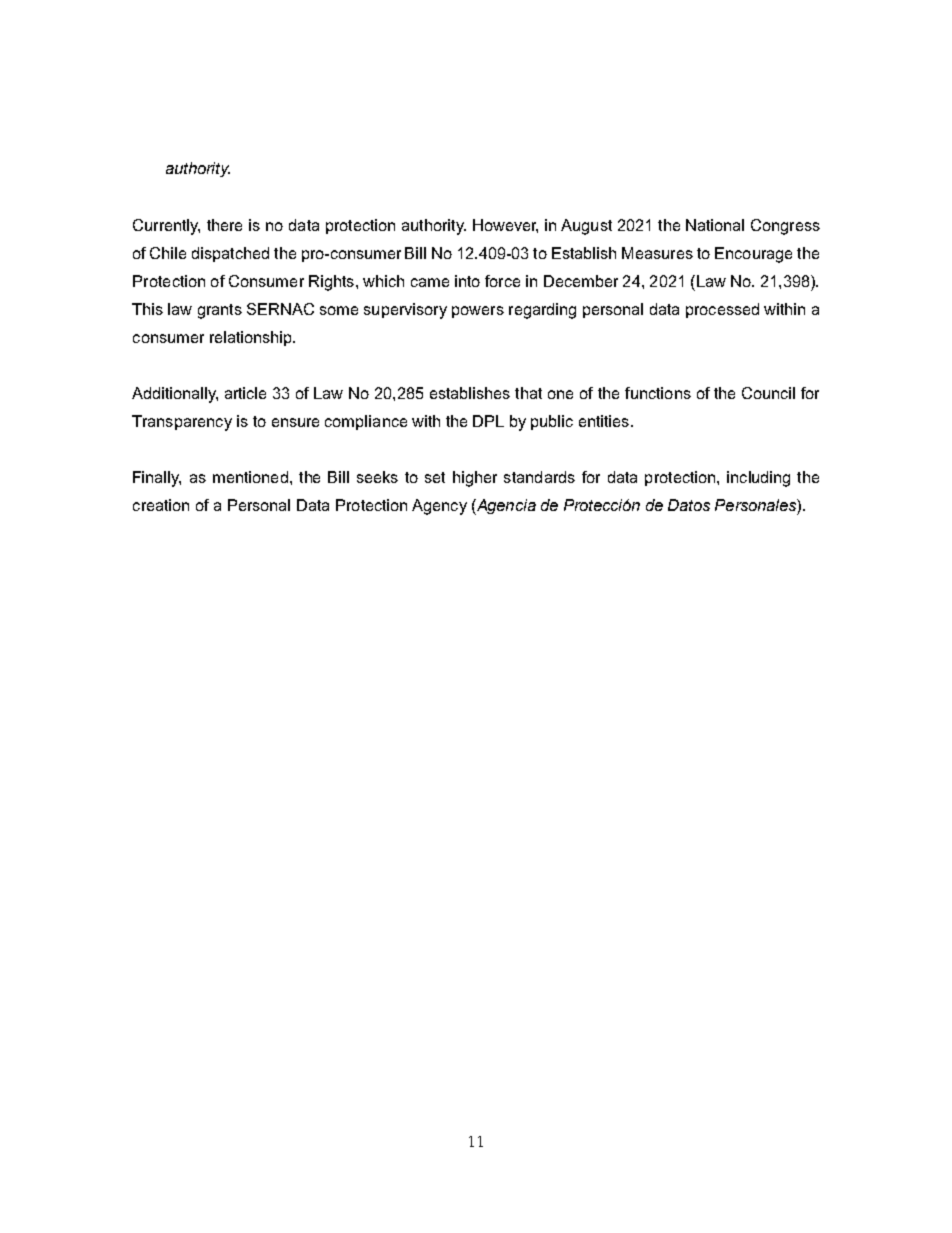 The image size is (952, 1233). I want to click on creation, so click(161, 505).
